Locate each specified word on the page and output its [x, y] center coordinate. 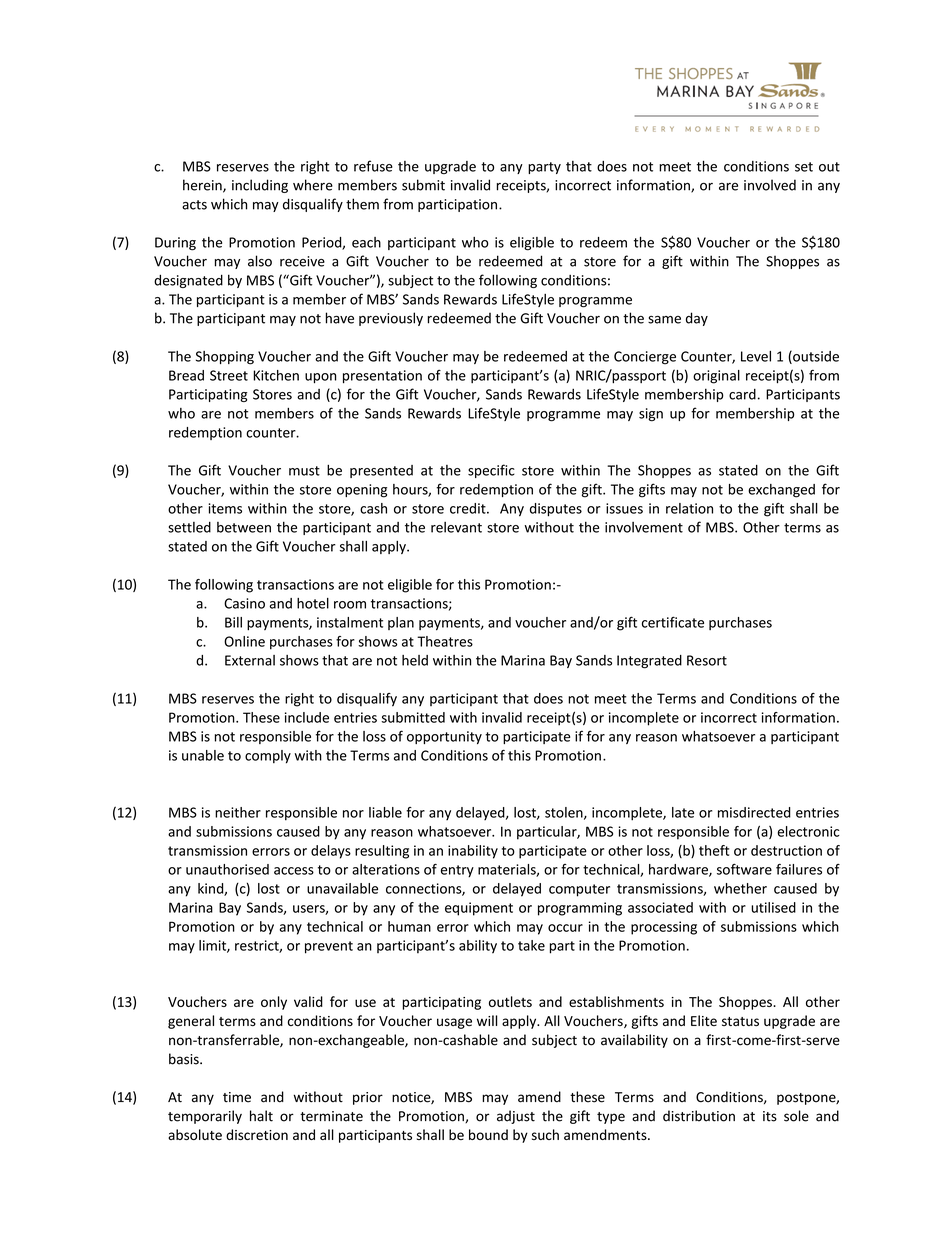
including [260, 186]
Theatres [445, 641]
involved [770, 185]
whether [740, 888]
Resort [707, 660]
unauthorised [227, 869]
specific [491, 471]
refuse [373, 166]
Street [229, 375]
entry [457, 871]
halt [261, 1116]
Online [244, 641]
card [742, 394]
